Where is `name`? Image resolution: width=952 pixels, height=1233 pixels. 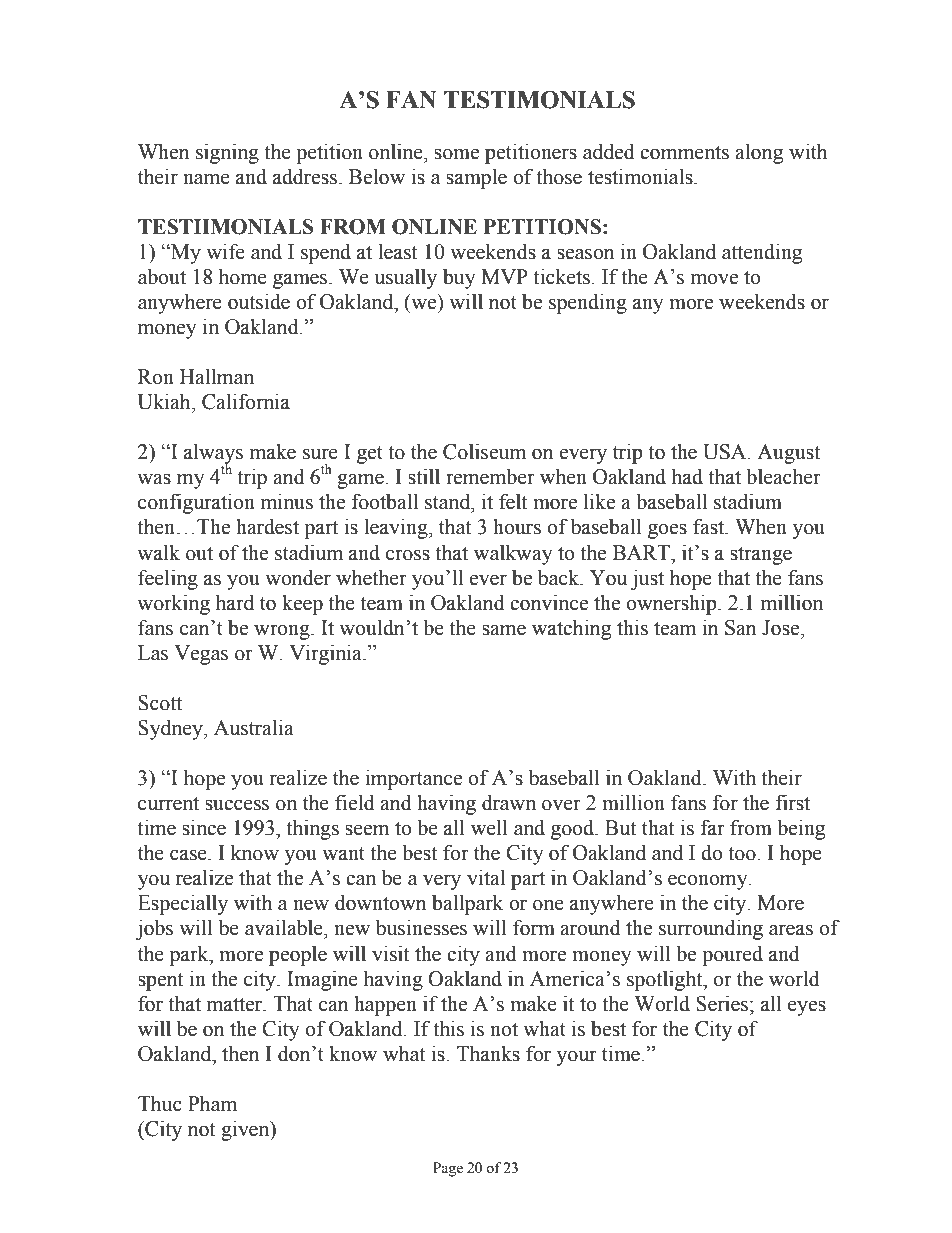
name is located at coordinates (206, 179).
